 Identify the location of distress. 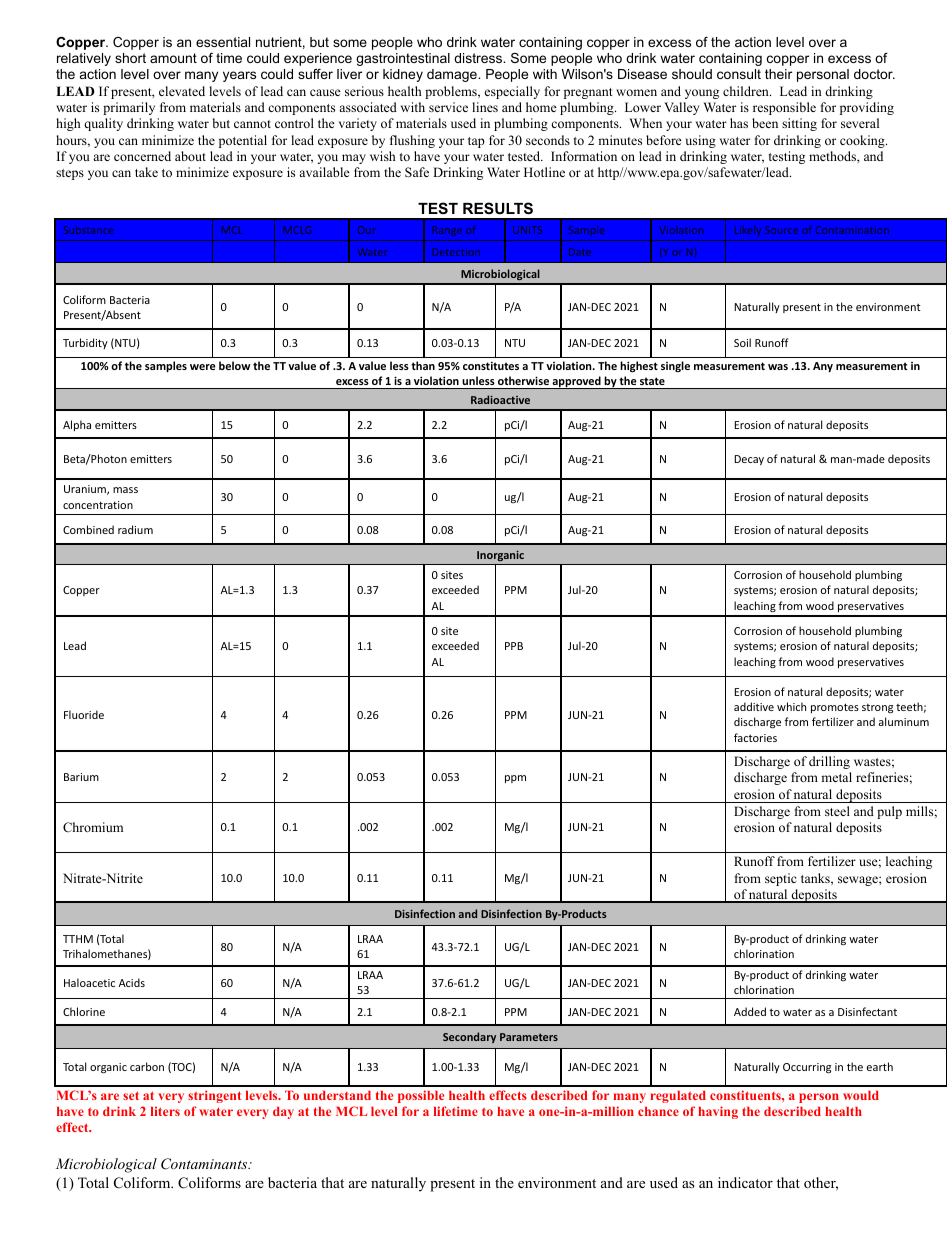
(479, 58).
